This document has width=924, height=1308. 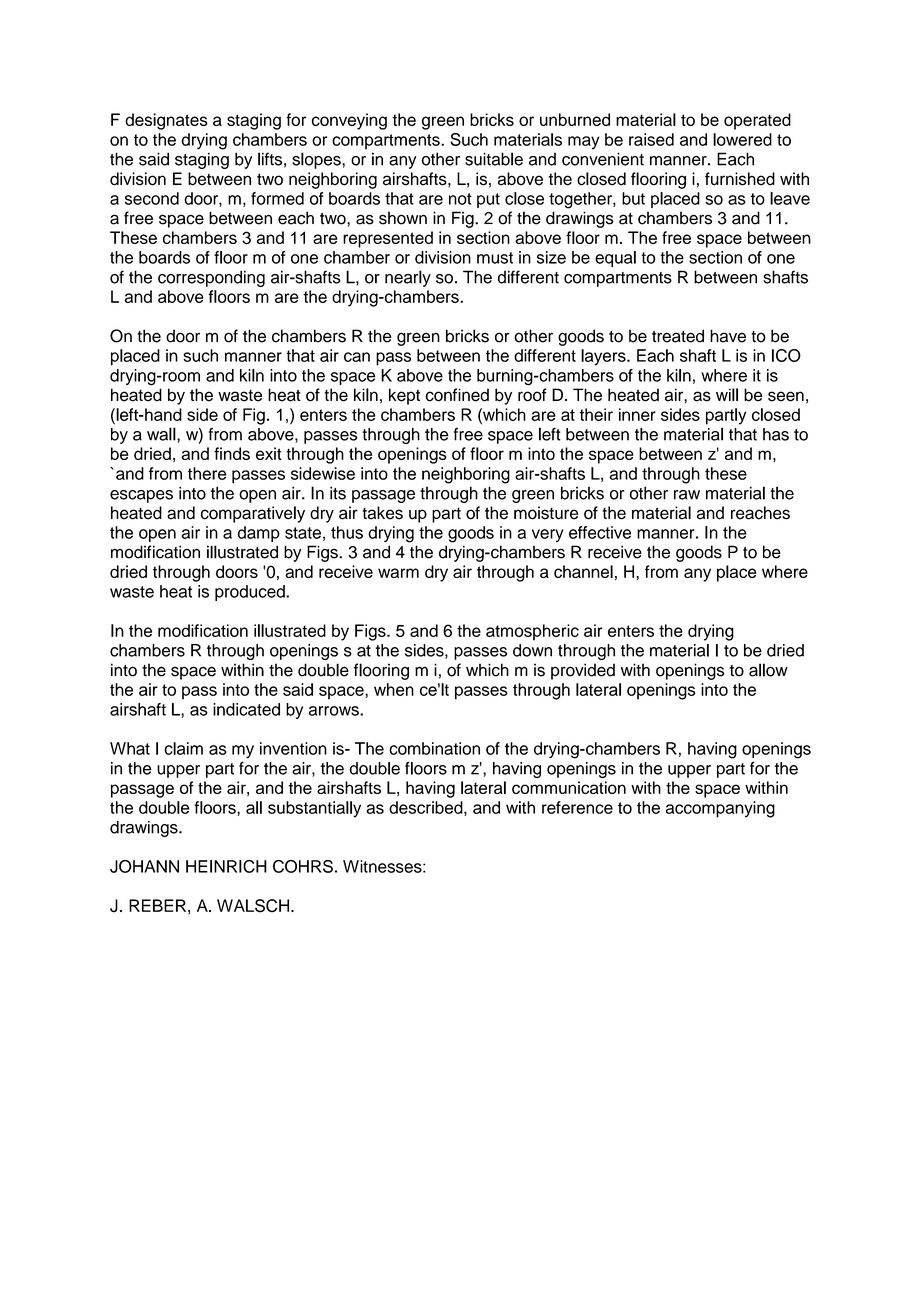 What do you see at coordinates (742, 139) in the document?
I see `lowered` at bounding box center [742, 139].
